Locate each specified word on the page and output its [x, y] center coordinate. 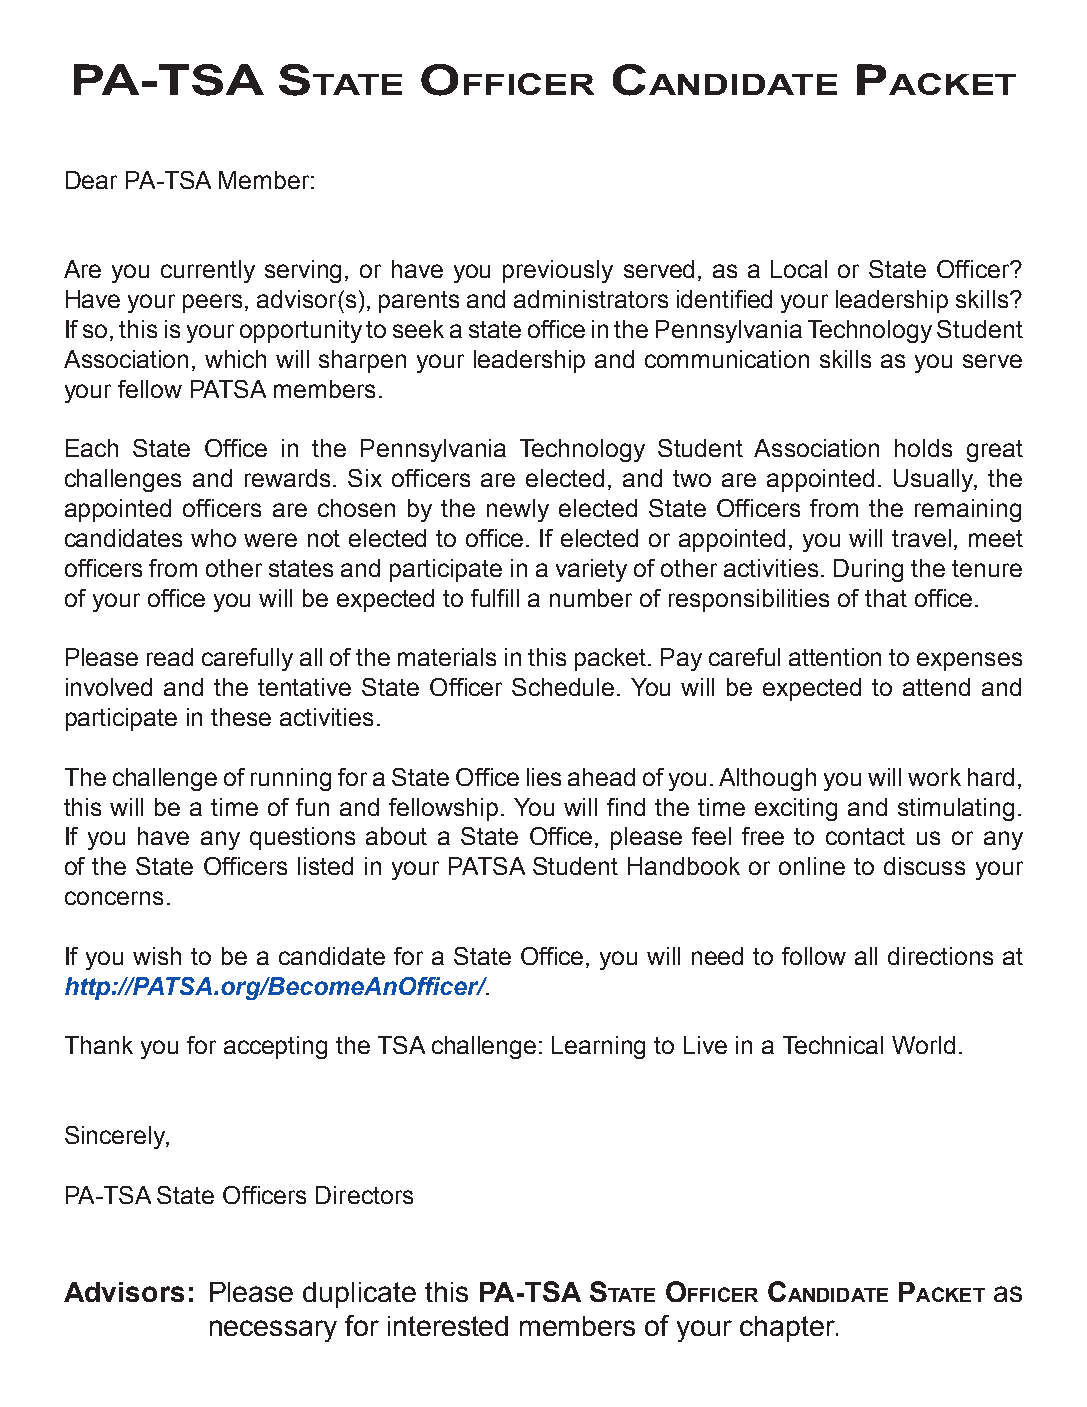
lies [544, 777]
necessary [273, 1331]
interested [448, 1326]
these [241, 717]
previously [558, 271]
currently [208, 271]
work [934, 777]
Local [799, 269]
